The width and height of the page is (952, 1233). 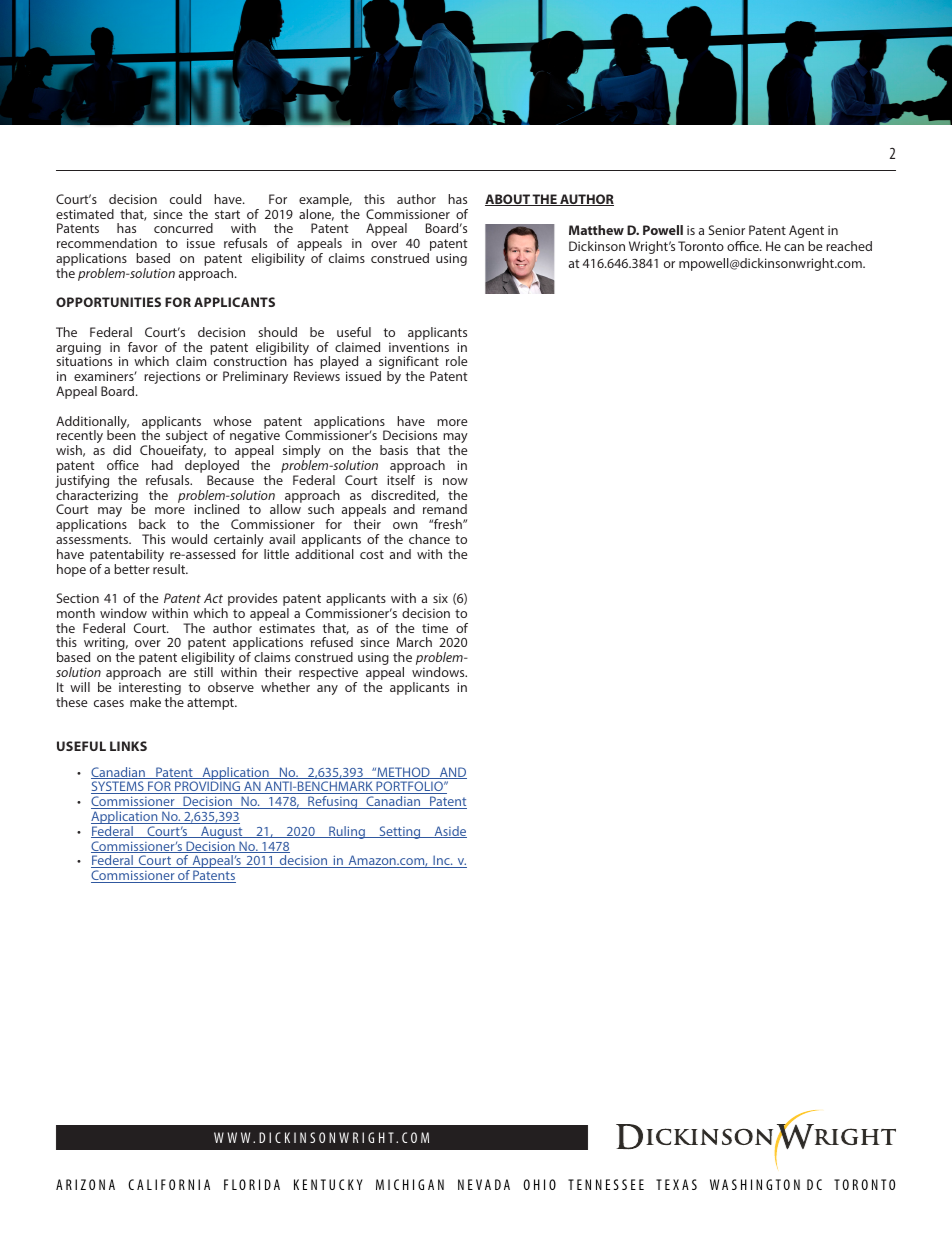 What do you see at coordinates (400, 832) in the page?
I see `Setting` at bounding box center [400, 832].
